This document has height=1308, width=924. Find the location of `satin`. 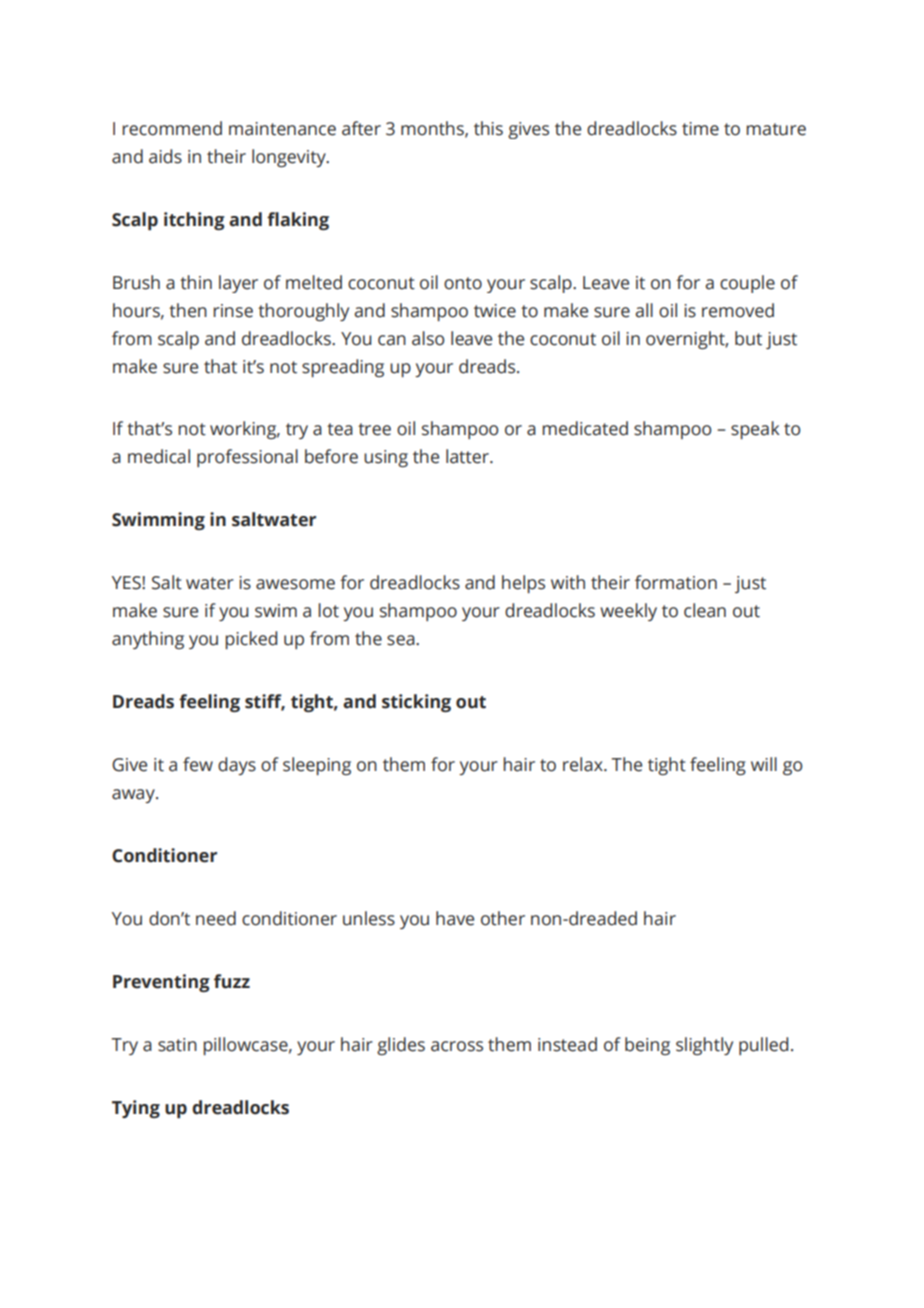

satin is located at coordinates (177, 1045).
